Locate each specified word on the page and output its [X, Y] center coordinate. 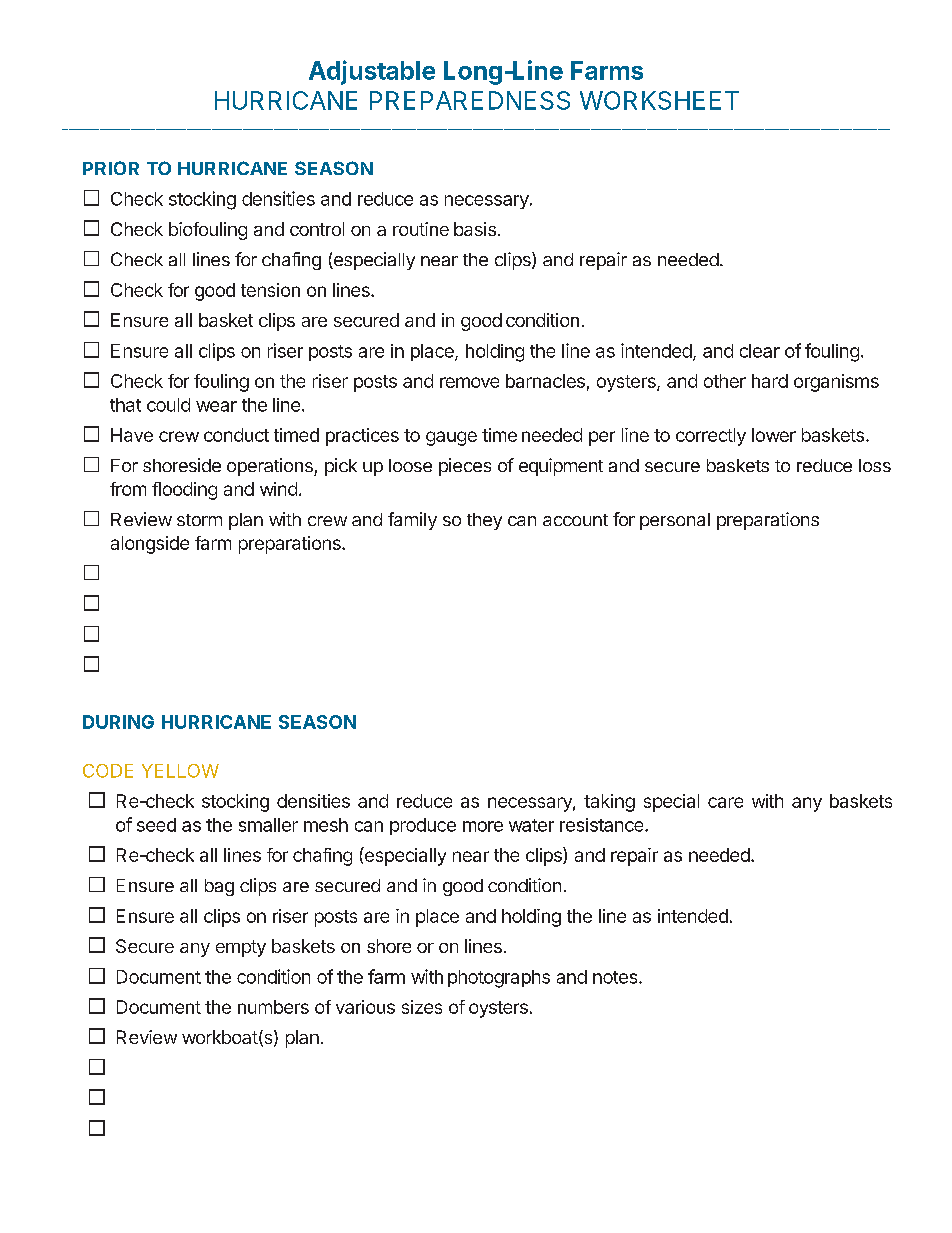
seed [156, 825]
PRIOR [111, 168]
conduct [236, 435]
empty [241, 948]
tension [270, 290]
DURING [118, 722]
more [483, 826]
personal [675, 521]
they [484, 521]
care [725, 802]
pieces [465, 467]
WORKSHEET [659, 100]
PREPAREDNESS [470, 100]
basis [475, 229]
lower [774, 435]
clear [760, 351]
